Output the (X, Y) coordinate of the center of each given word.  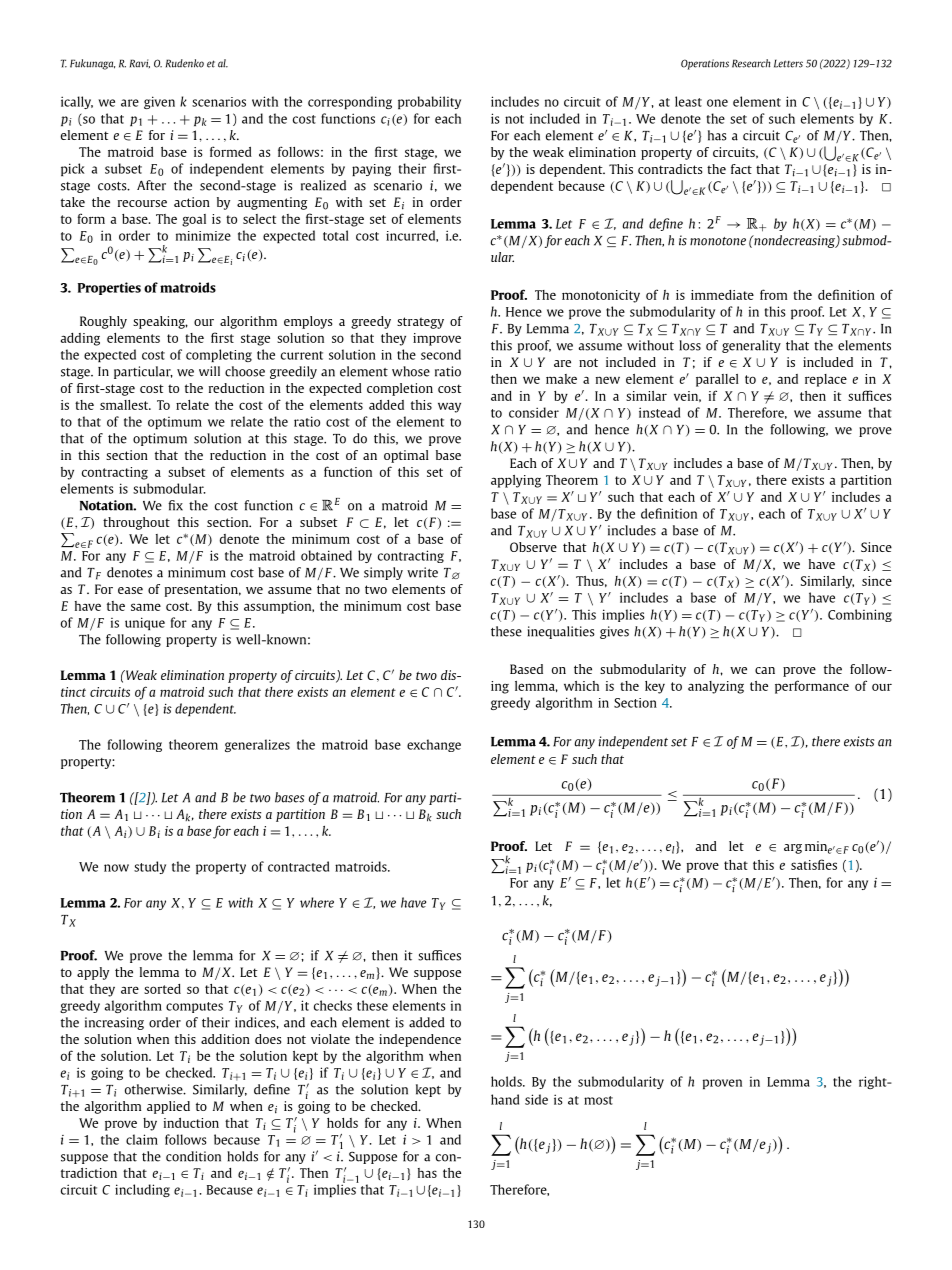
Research (751, 63)
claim (142, 1139)
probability (429, 102)
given (159, 102)
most (598, 1100)
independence (420, 1040)
